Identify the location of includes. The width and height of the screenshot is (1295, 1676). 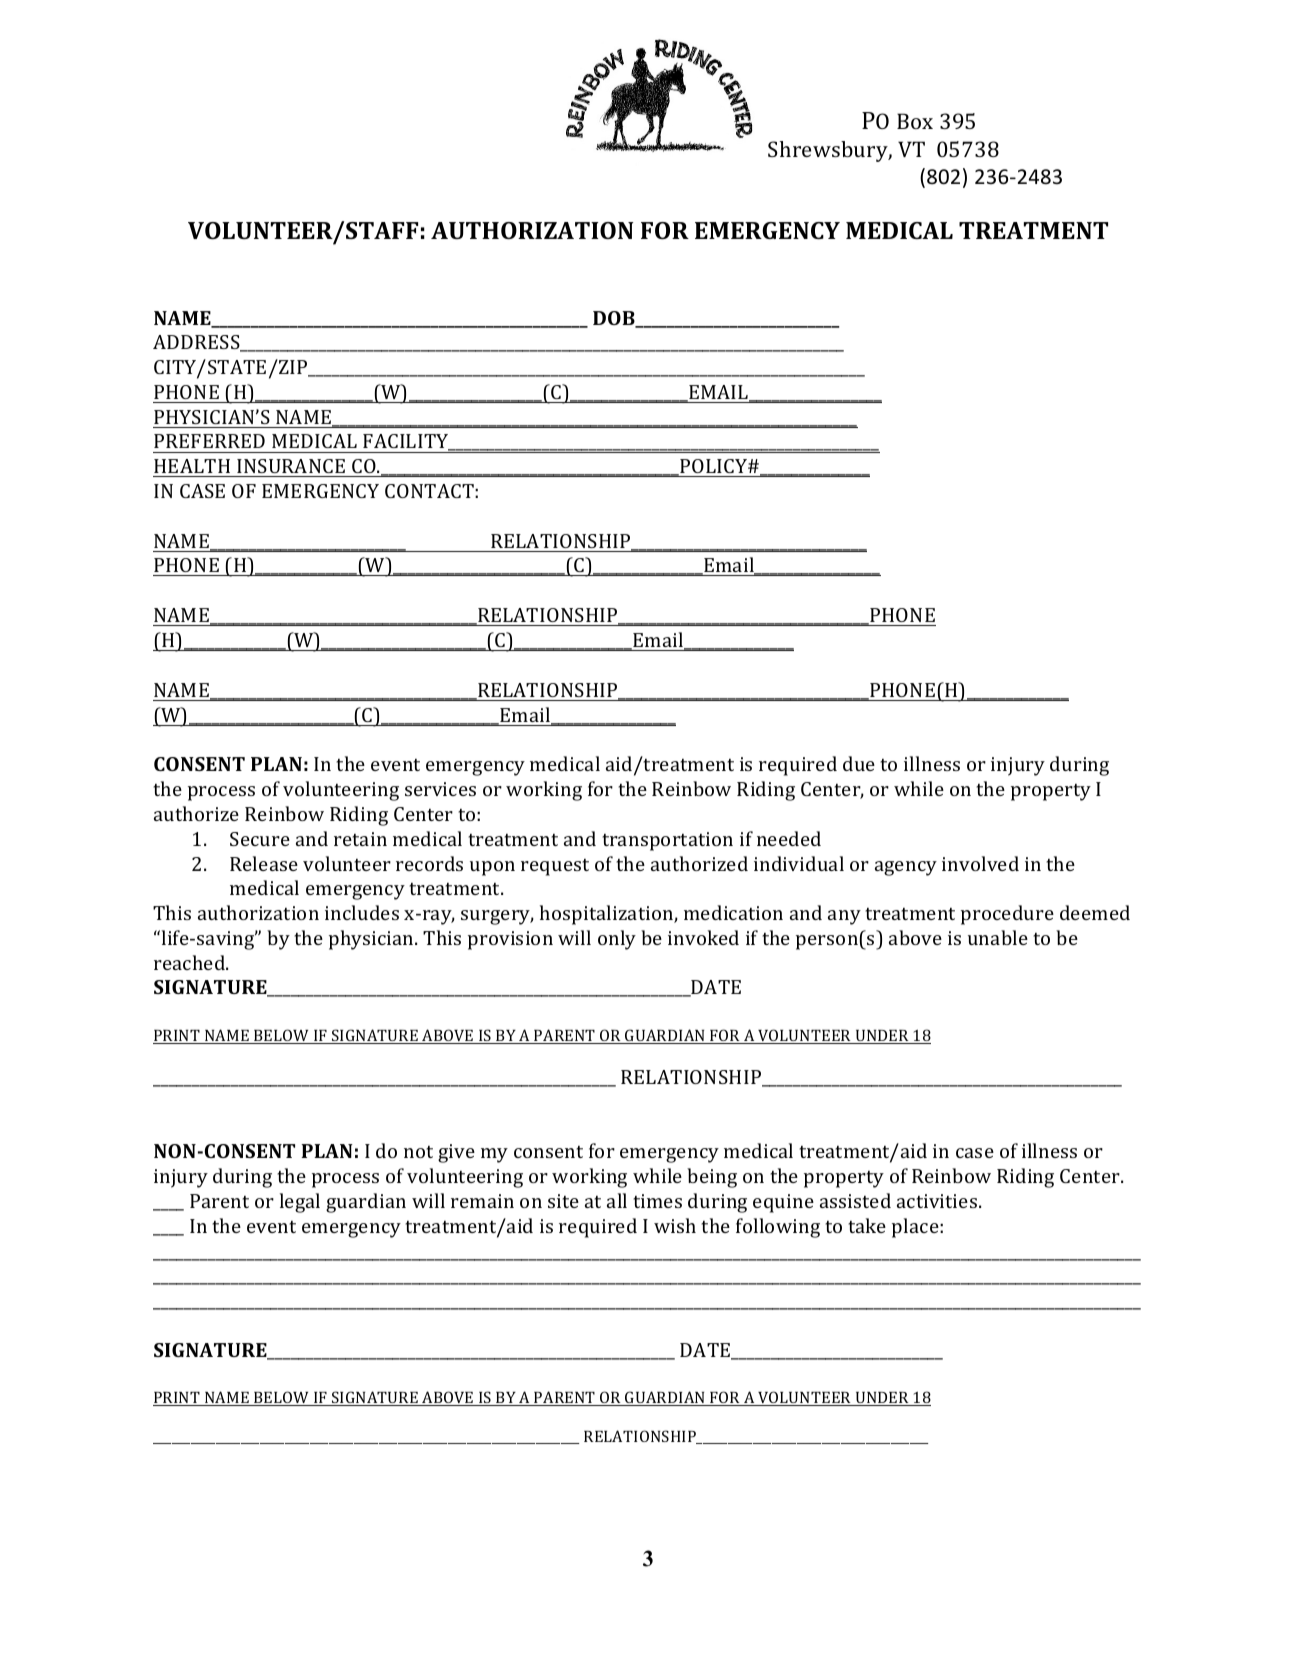
(362, 912).
